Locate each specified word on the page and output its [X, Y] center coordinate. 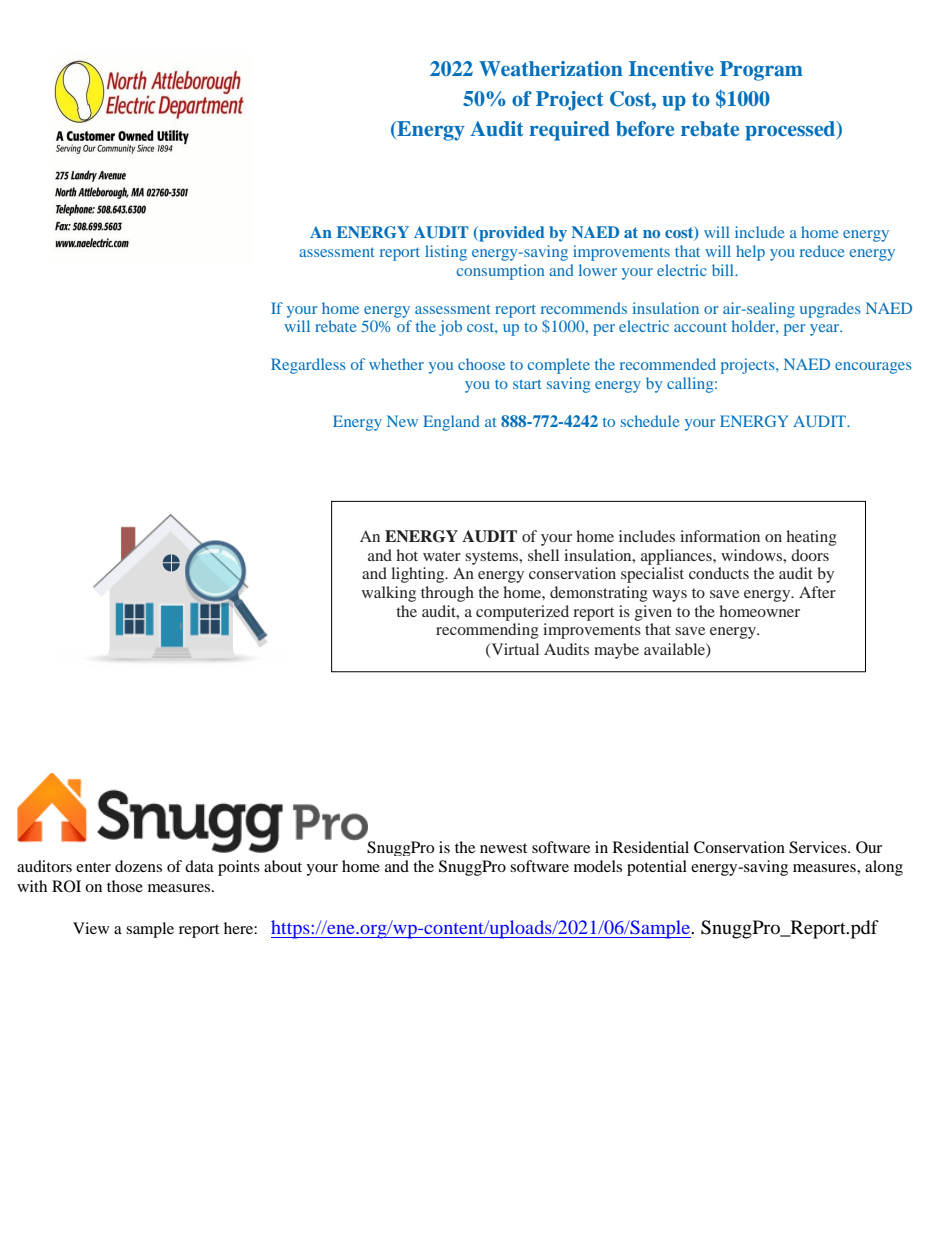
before [645, 128]
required [569, 131]
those [125, 886]
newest [503, 848]
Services [819, 847]
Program [761, 71]
